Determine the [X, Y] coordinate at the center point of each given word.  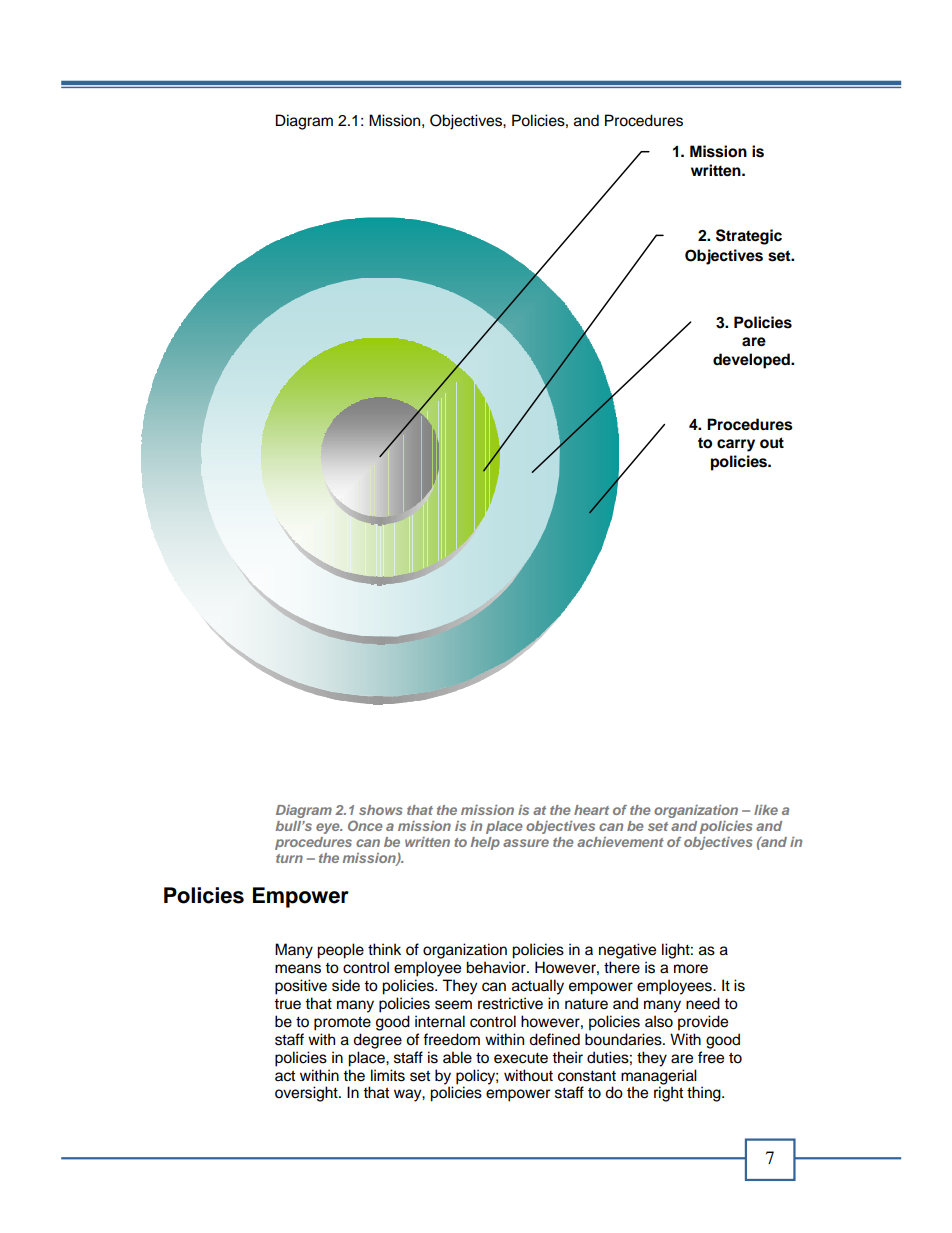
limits [388, 1075]
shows [380, 810]
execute [521, 1058]
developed [752, 361]
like [766, 810]
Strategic [749, 237]
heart [591, 810]
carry [736, 445]
